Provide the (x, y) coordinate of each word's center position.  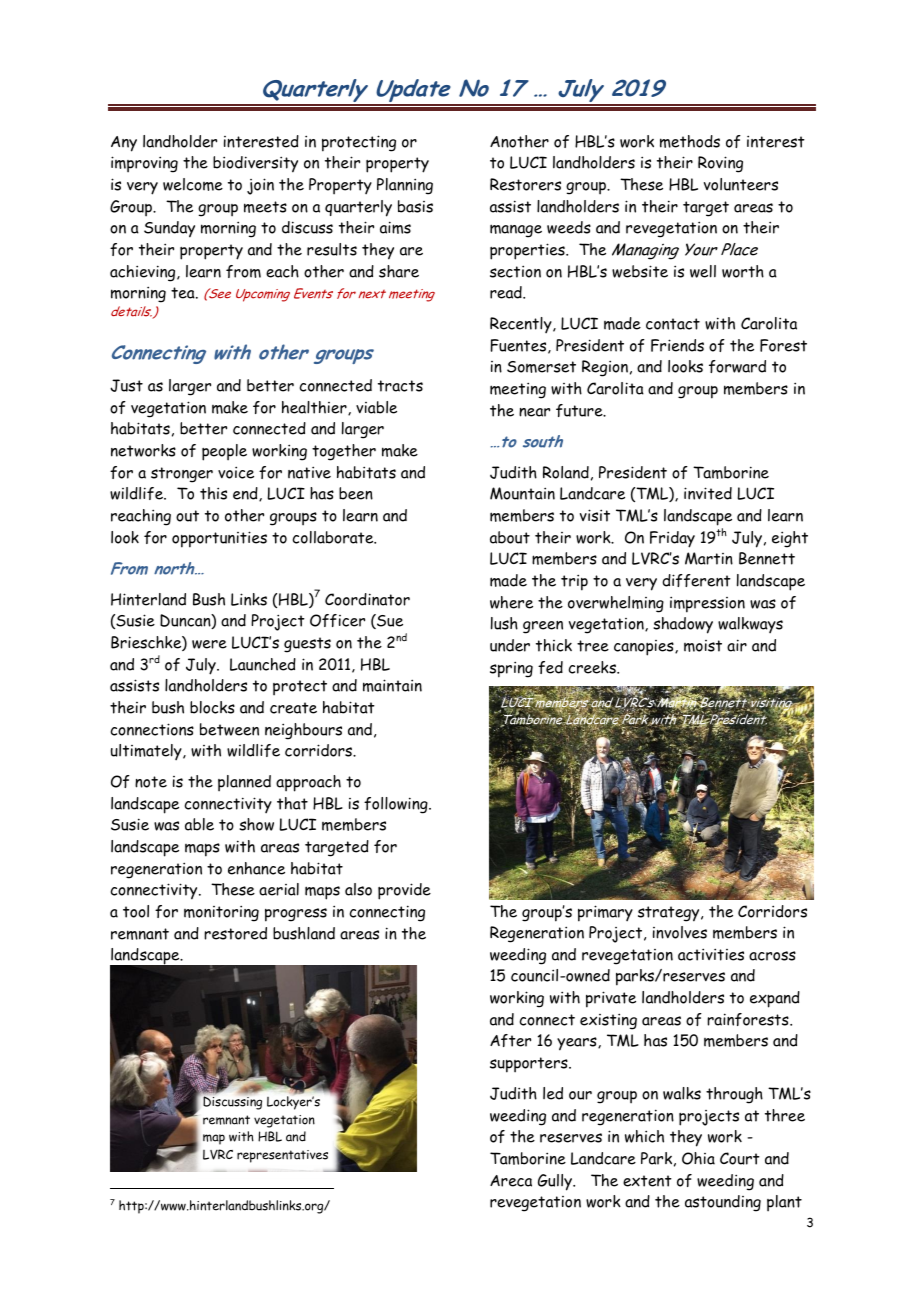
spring (511, 669)
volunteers (741, 184)
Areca (511, 1181)
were (209, 644)
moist (703, 646)
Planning (405, 186)
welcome (193, 184)
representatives (282, 1156)
